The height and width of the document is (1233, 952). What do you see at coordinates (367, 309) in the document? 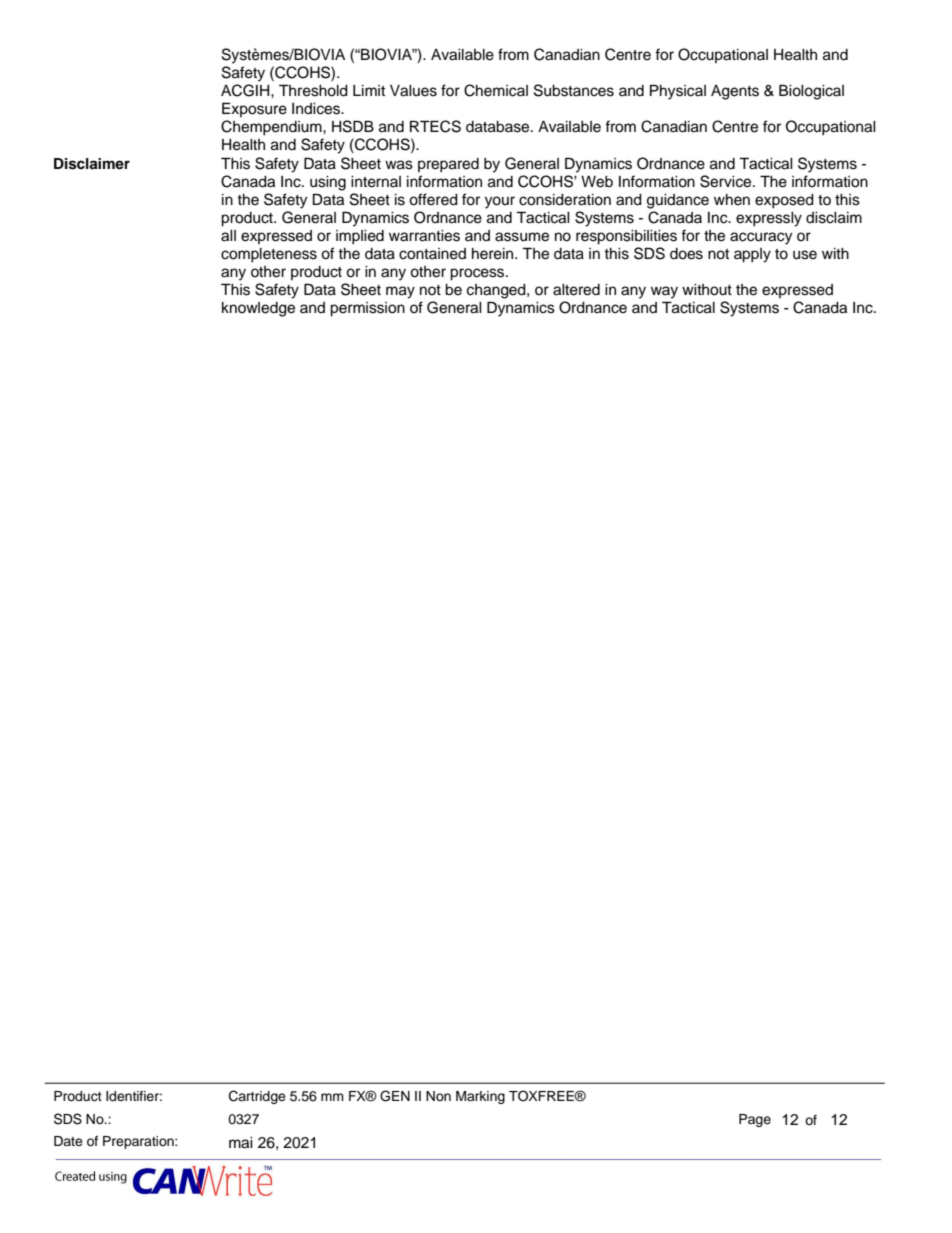
I see `permission` at bounding box center [367, 309].
